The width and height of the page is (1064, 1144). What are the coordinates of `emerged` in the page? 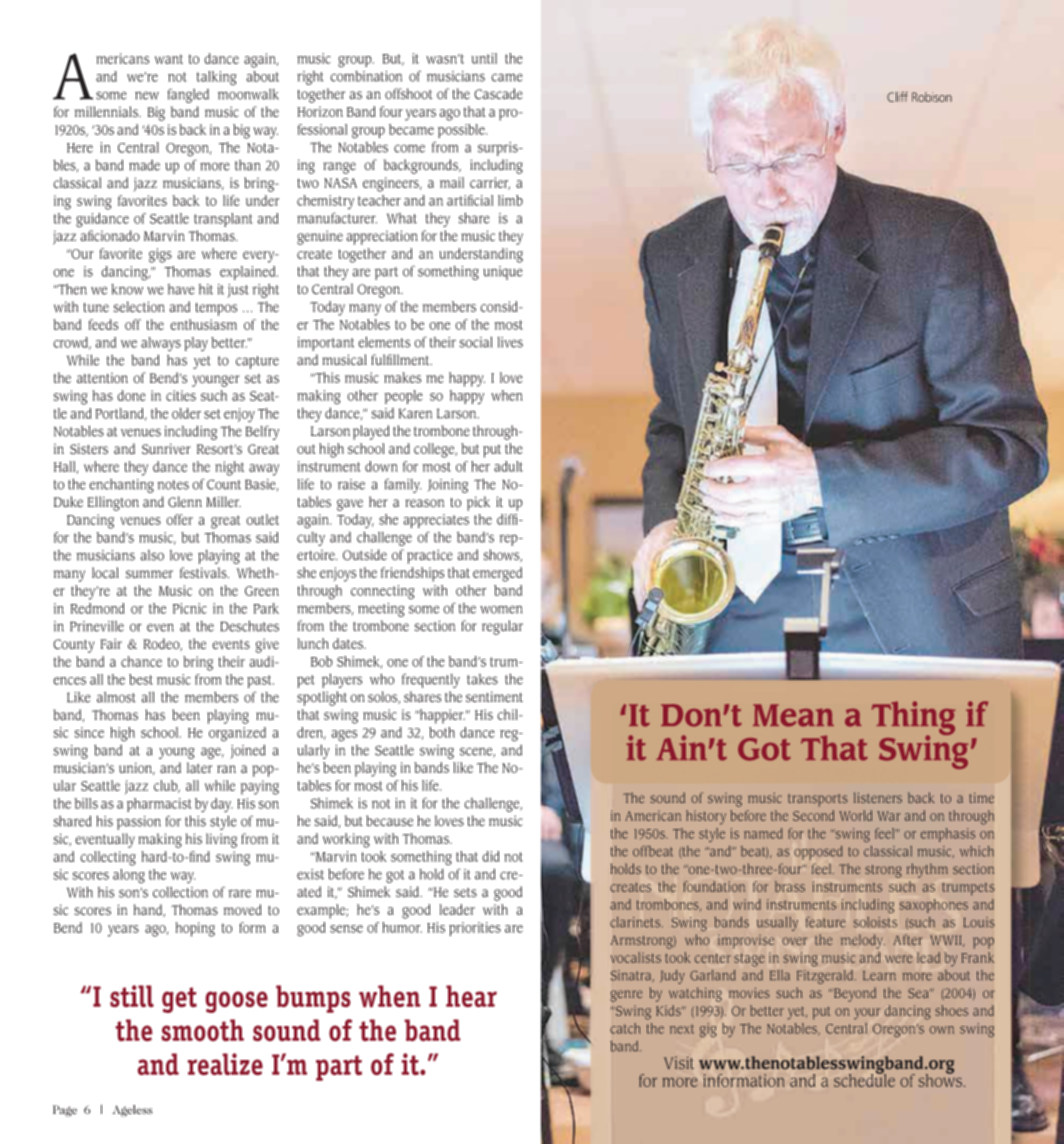 It's located at (497, 574).
